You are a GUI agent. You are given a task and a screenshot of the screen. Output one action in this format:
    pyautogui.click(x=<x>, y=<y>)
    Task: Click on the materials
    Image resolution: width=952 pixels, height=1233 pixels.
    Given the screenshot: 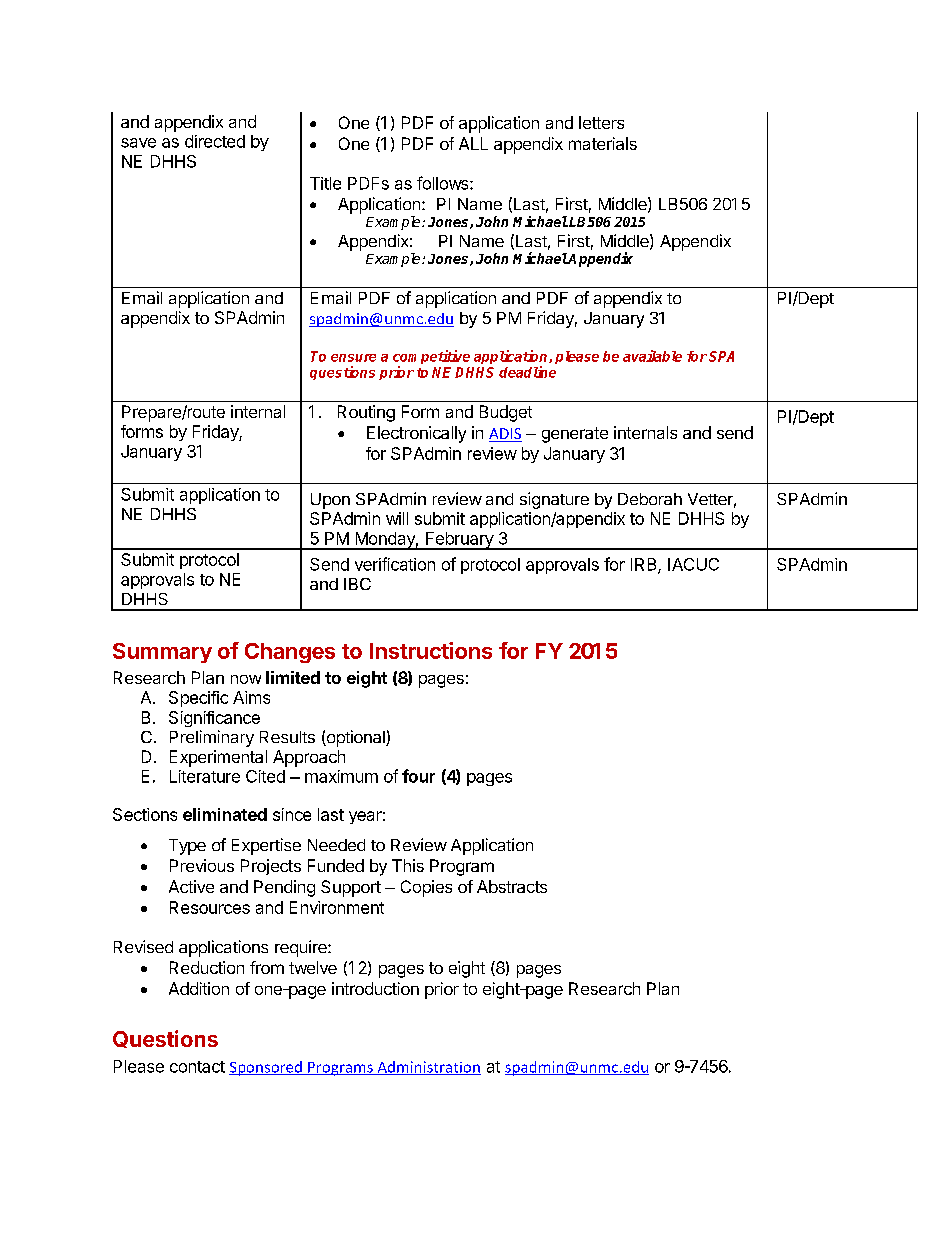 What is the action you would take?
    pyautogui.click(x=603, y=143)
